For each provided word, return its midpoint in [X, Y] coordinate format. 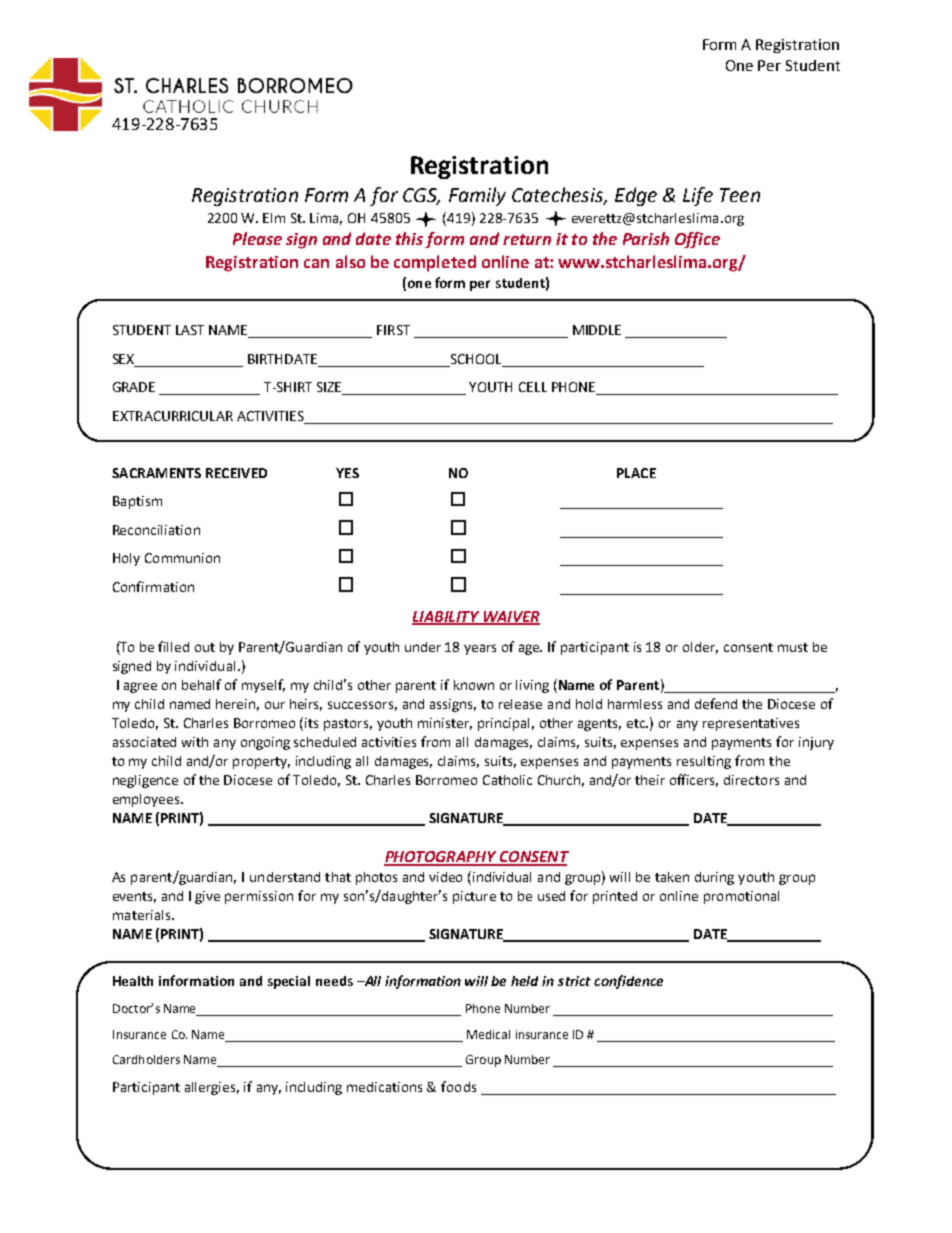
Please [257, 238]
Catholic [507, 780]
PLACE [636, 473]
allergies [212, 1088]
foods [458, 1086]
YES [347, 473]
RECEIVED [236, 473]
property [261, 763]
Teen [740, 195]
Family [477, 196]
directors [751, 780]
